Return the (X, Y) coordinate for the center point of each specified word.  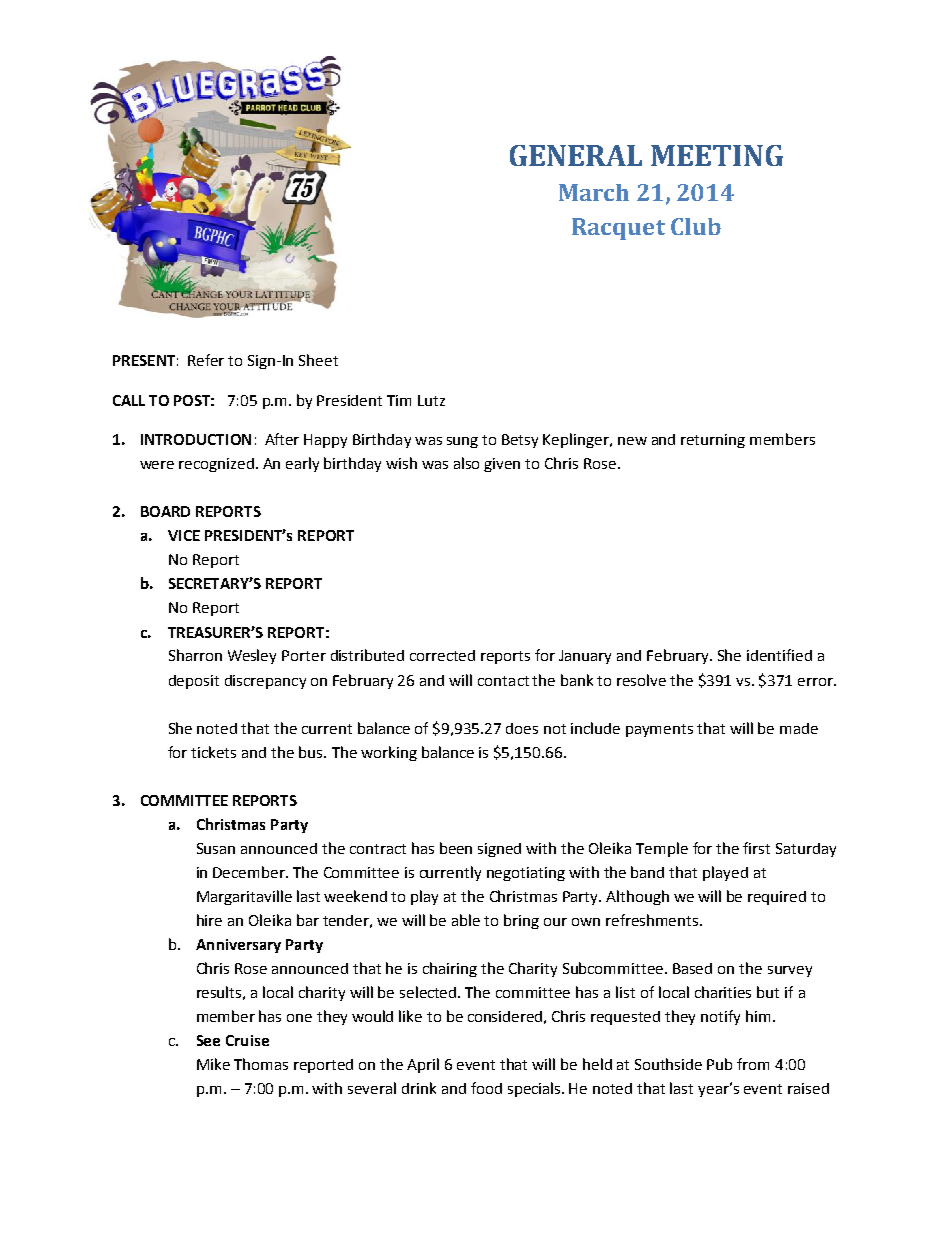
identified (779, 655)
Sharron (195, 655)
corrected (442, 655)
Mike (213, 1064)
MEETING (717, 155)
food (486, 1088)
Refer (206, 360)
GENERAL (576, 155)
